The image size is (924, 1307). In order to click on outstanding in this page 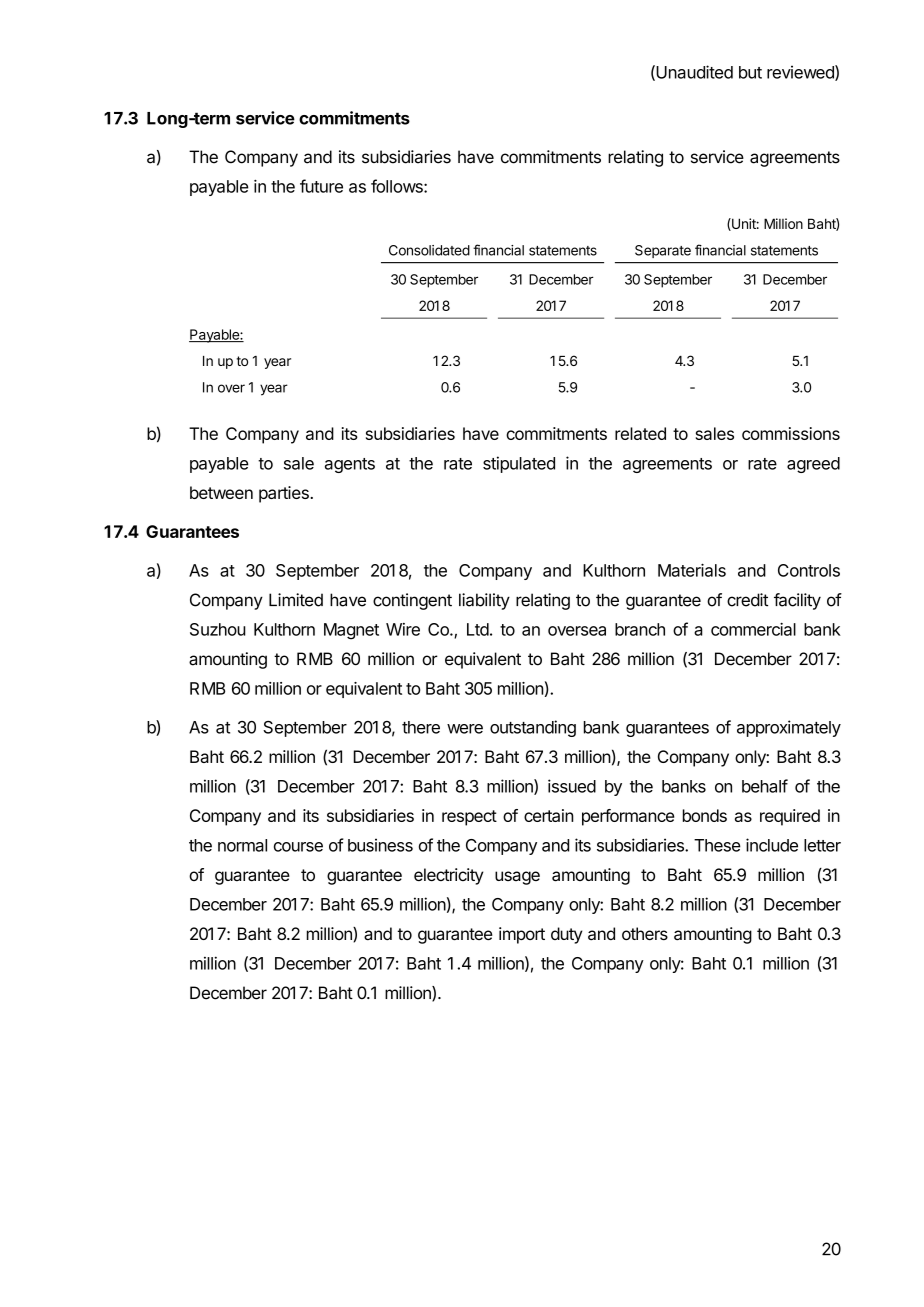, I will do `click(533, 728)`.
